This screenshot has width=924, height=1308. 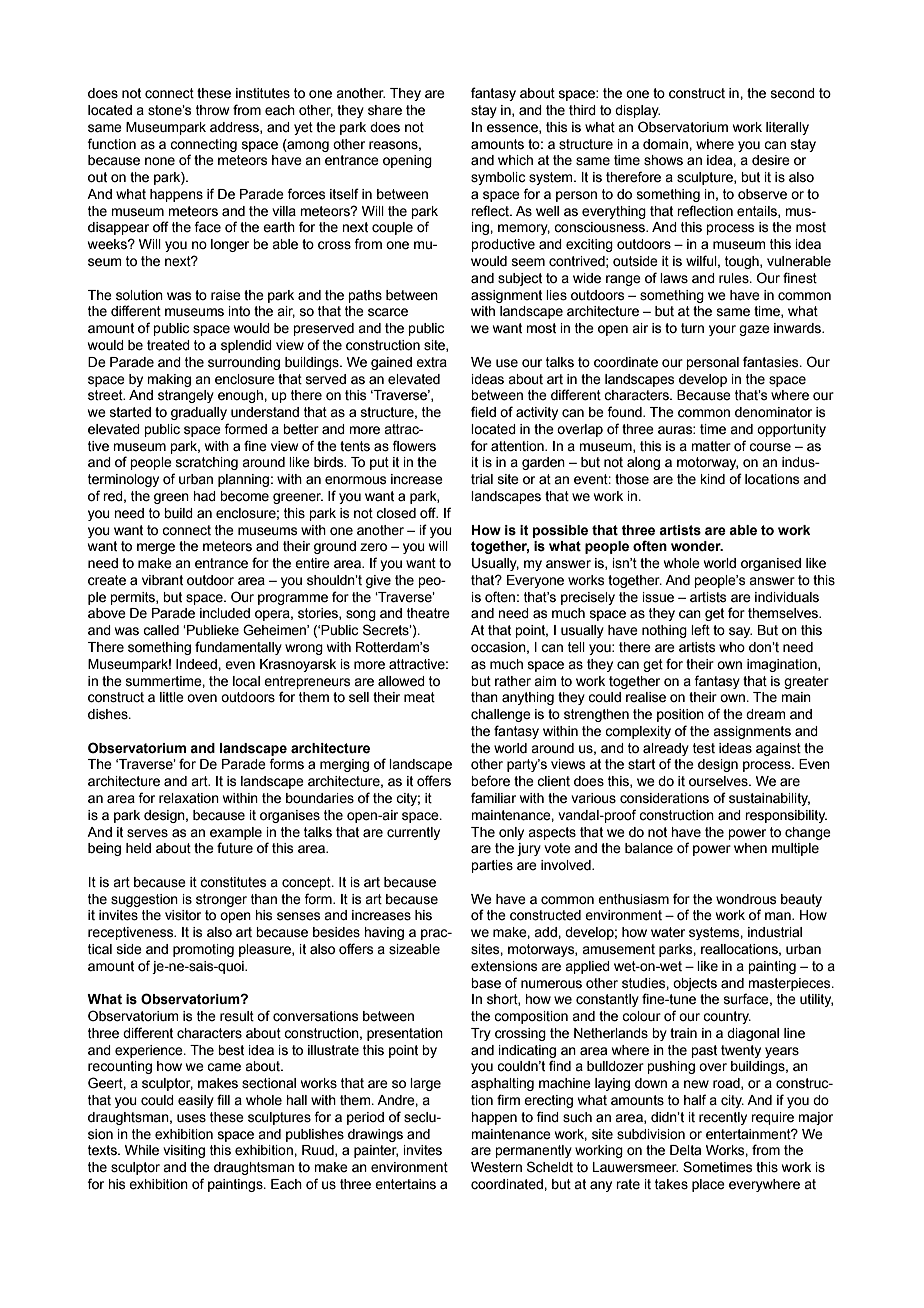 I want to click on literally, so click(x=787, y=128).
